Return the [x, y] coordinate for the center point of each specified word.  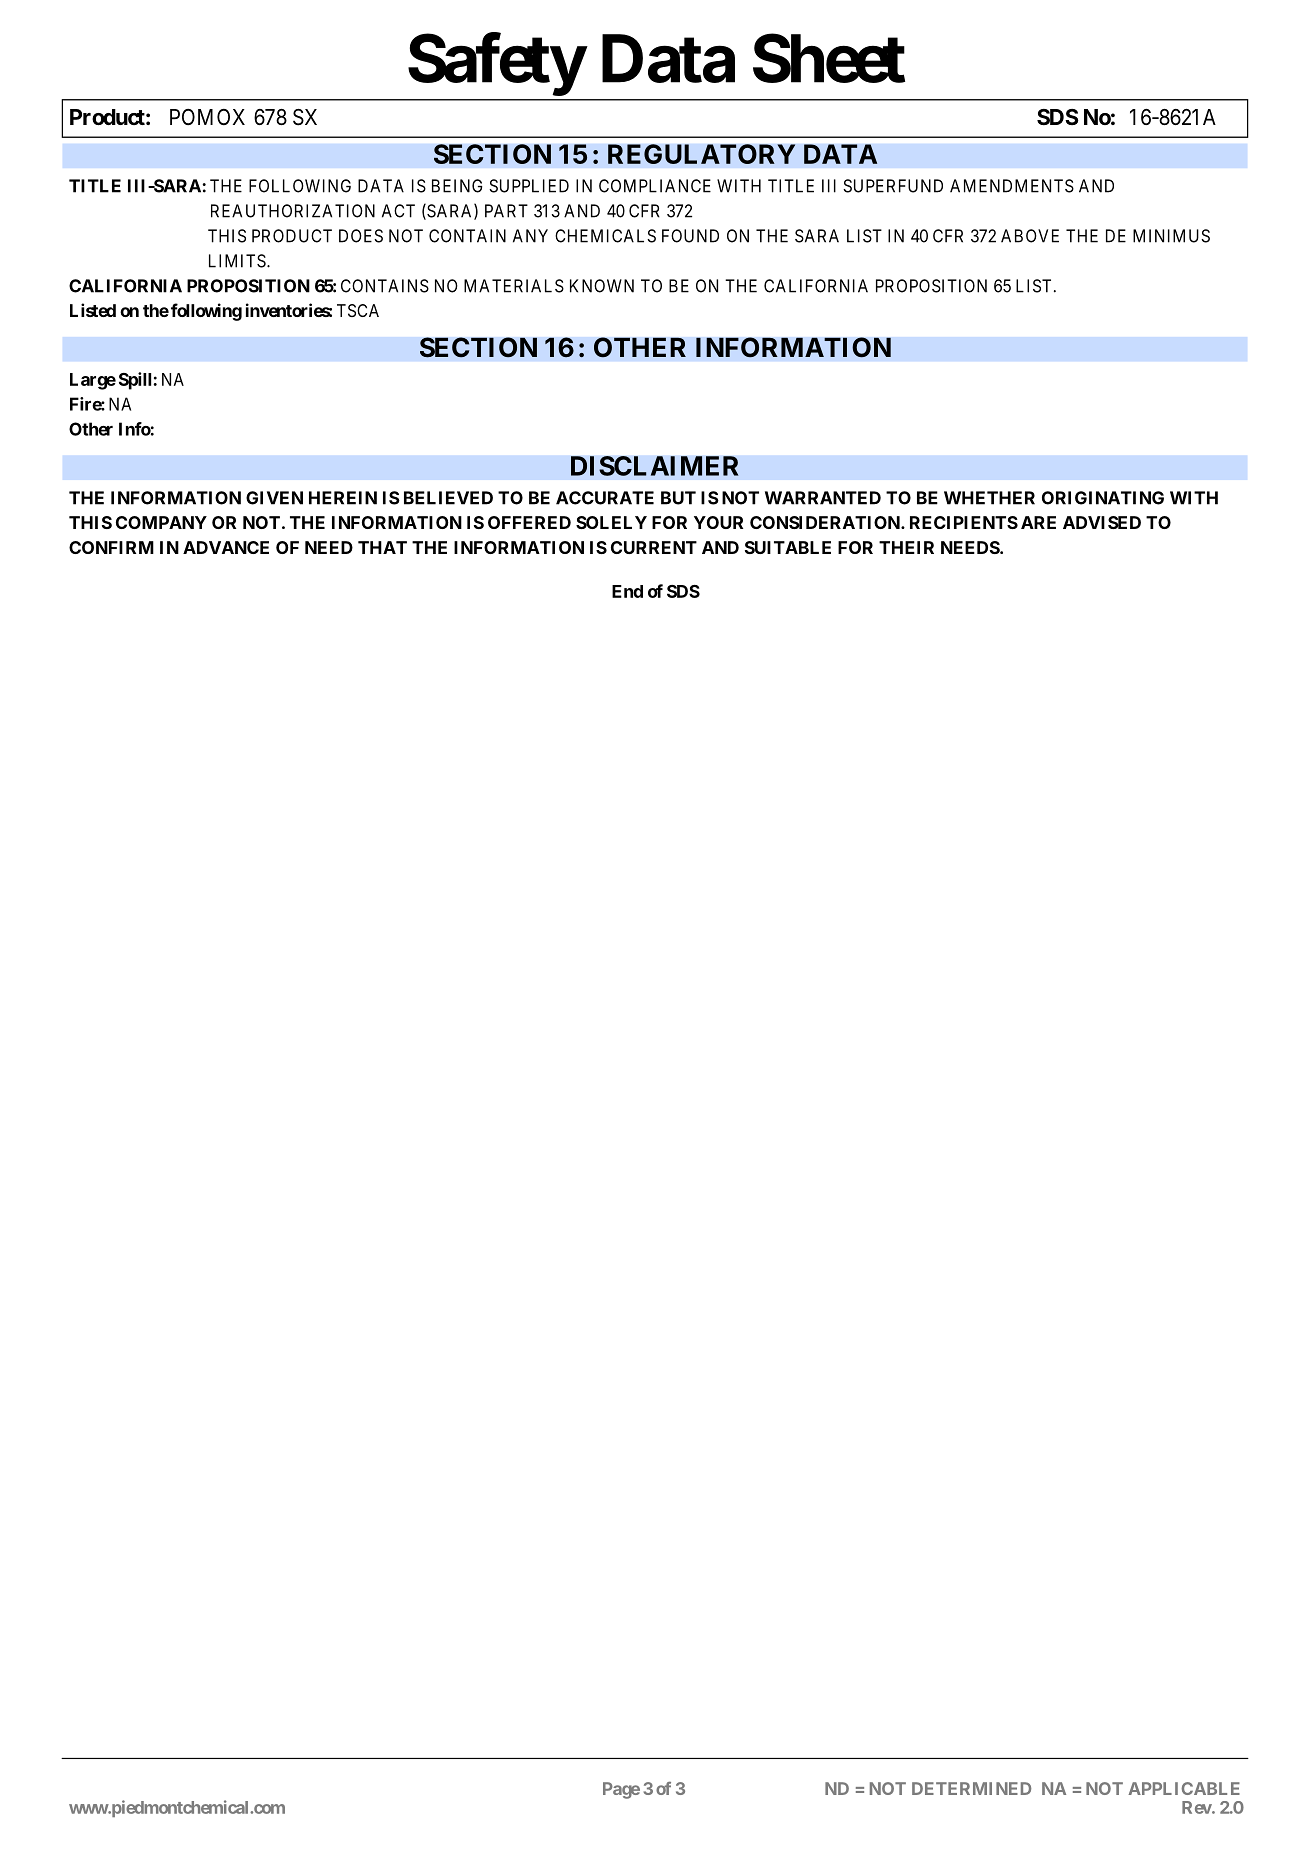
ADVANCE [226, 547]
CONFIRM [111, 547]
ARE [1038, 522]
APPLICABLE [1184, 1788]
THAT [382, 547]
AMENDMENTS [1012, 186]
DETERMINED [971, 1788]
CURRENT [654, 547]
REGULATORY [702, 154]
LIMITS [238, 261]
